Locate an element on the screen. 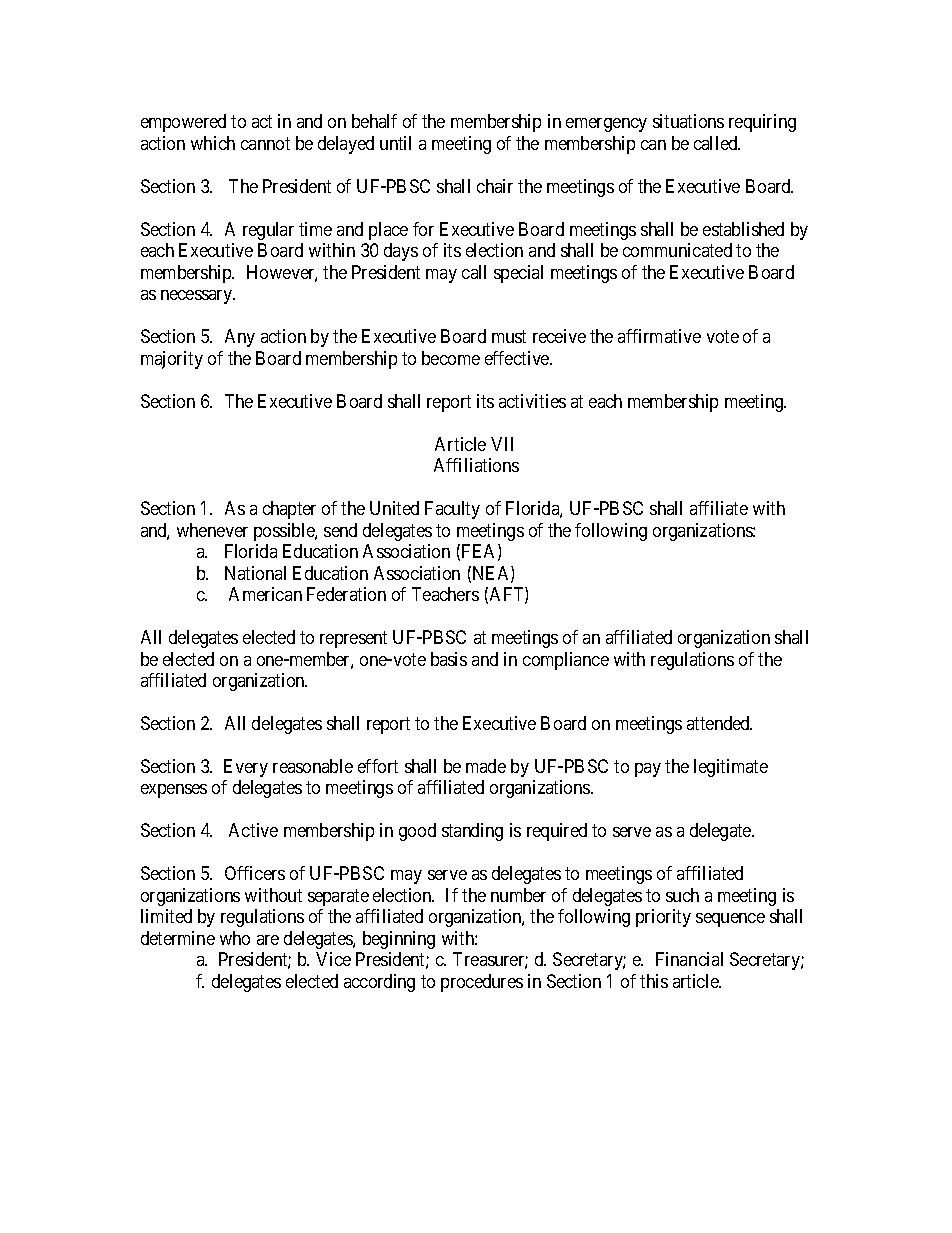 The image size is (952, 1233). chair is located at coordinates (495, 186).
